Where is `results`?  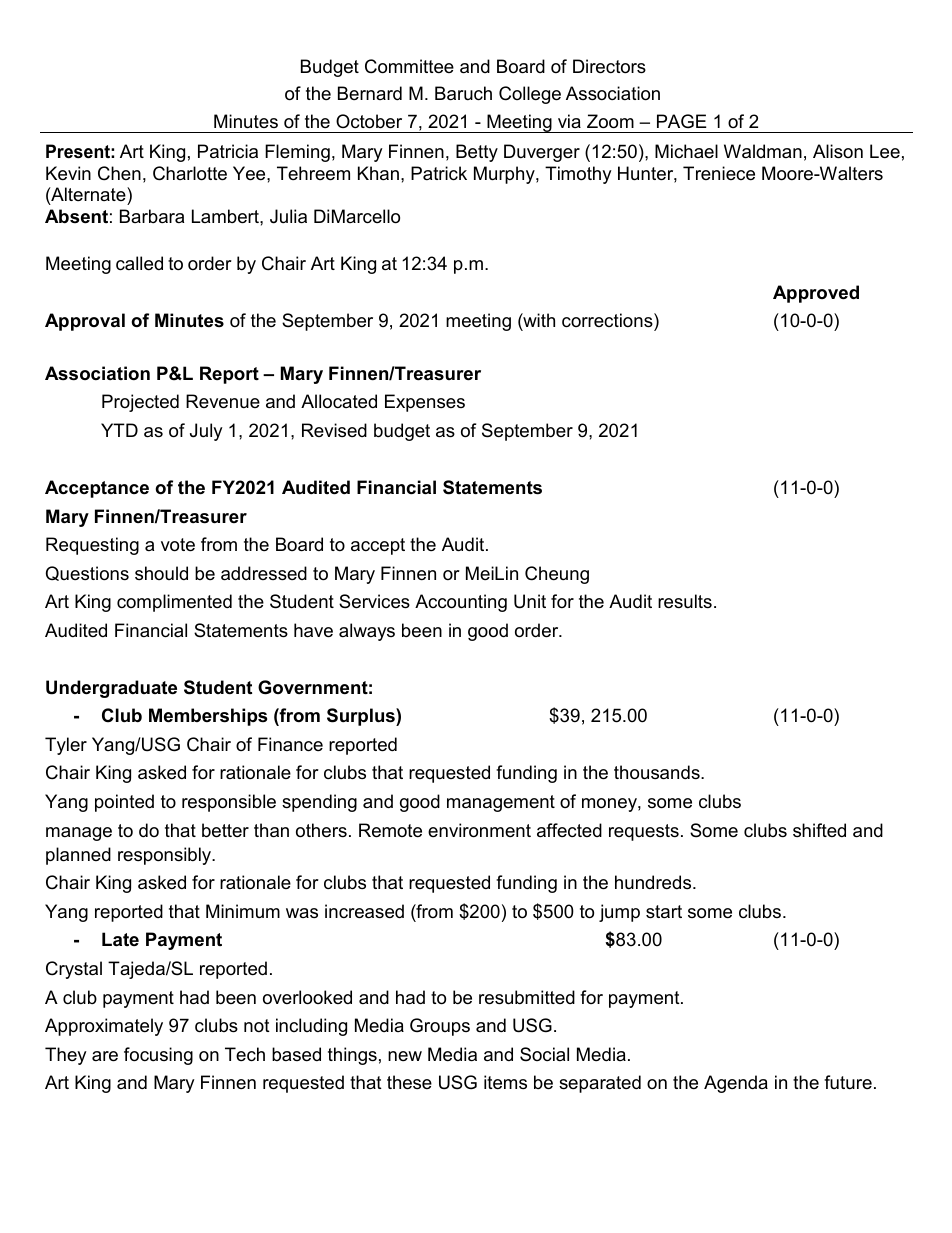 results is located at coordinates (685, 601).
